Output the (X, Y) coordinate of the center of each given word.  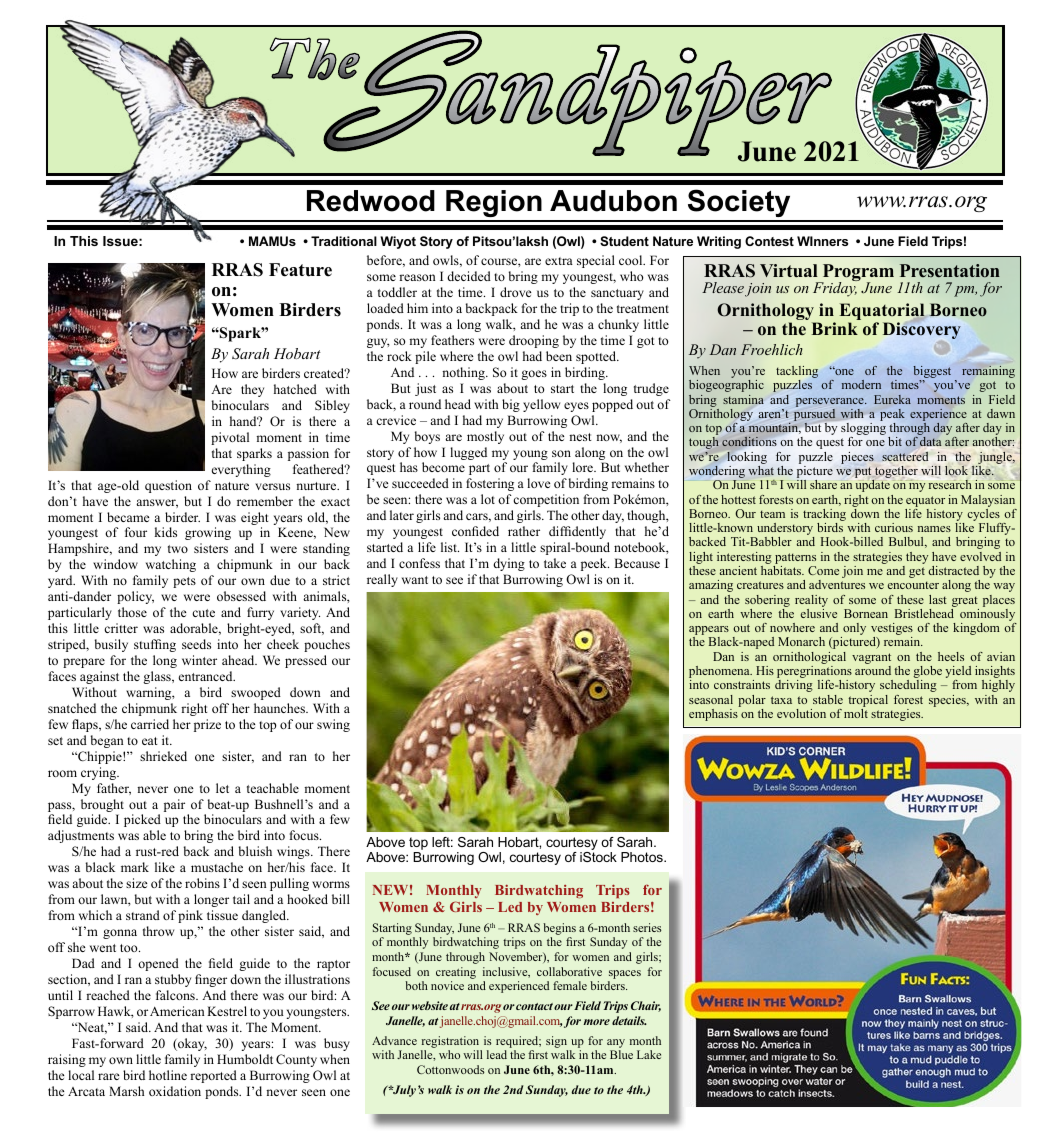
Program (857, 274)
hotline (168, 1075)
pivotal (230, 438)
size (137, 883)
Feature (300, 270)
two (178, 549)
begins (559, 929)
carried (150, 724)
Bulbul (907, 542)
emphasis (713, 715)
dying (509, 564)
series (647, 927)
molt (856, 713)
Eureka (892, 399)
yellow (541, 405)
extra (559, 261)
